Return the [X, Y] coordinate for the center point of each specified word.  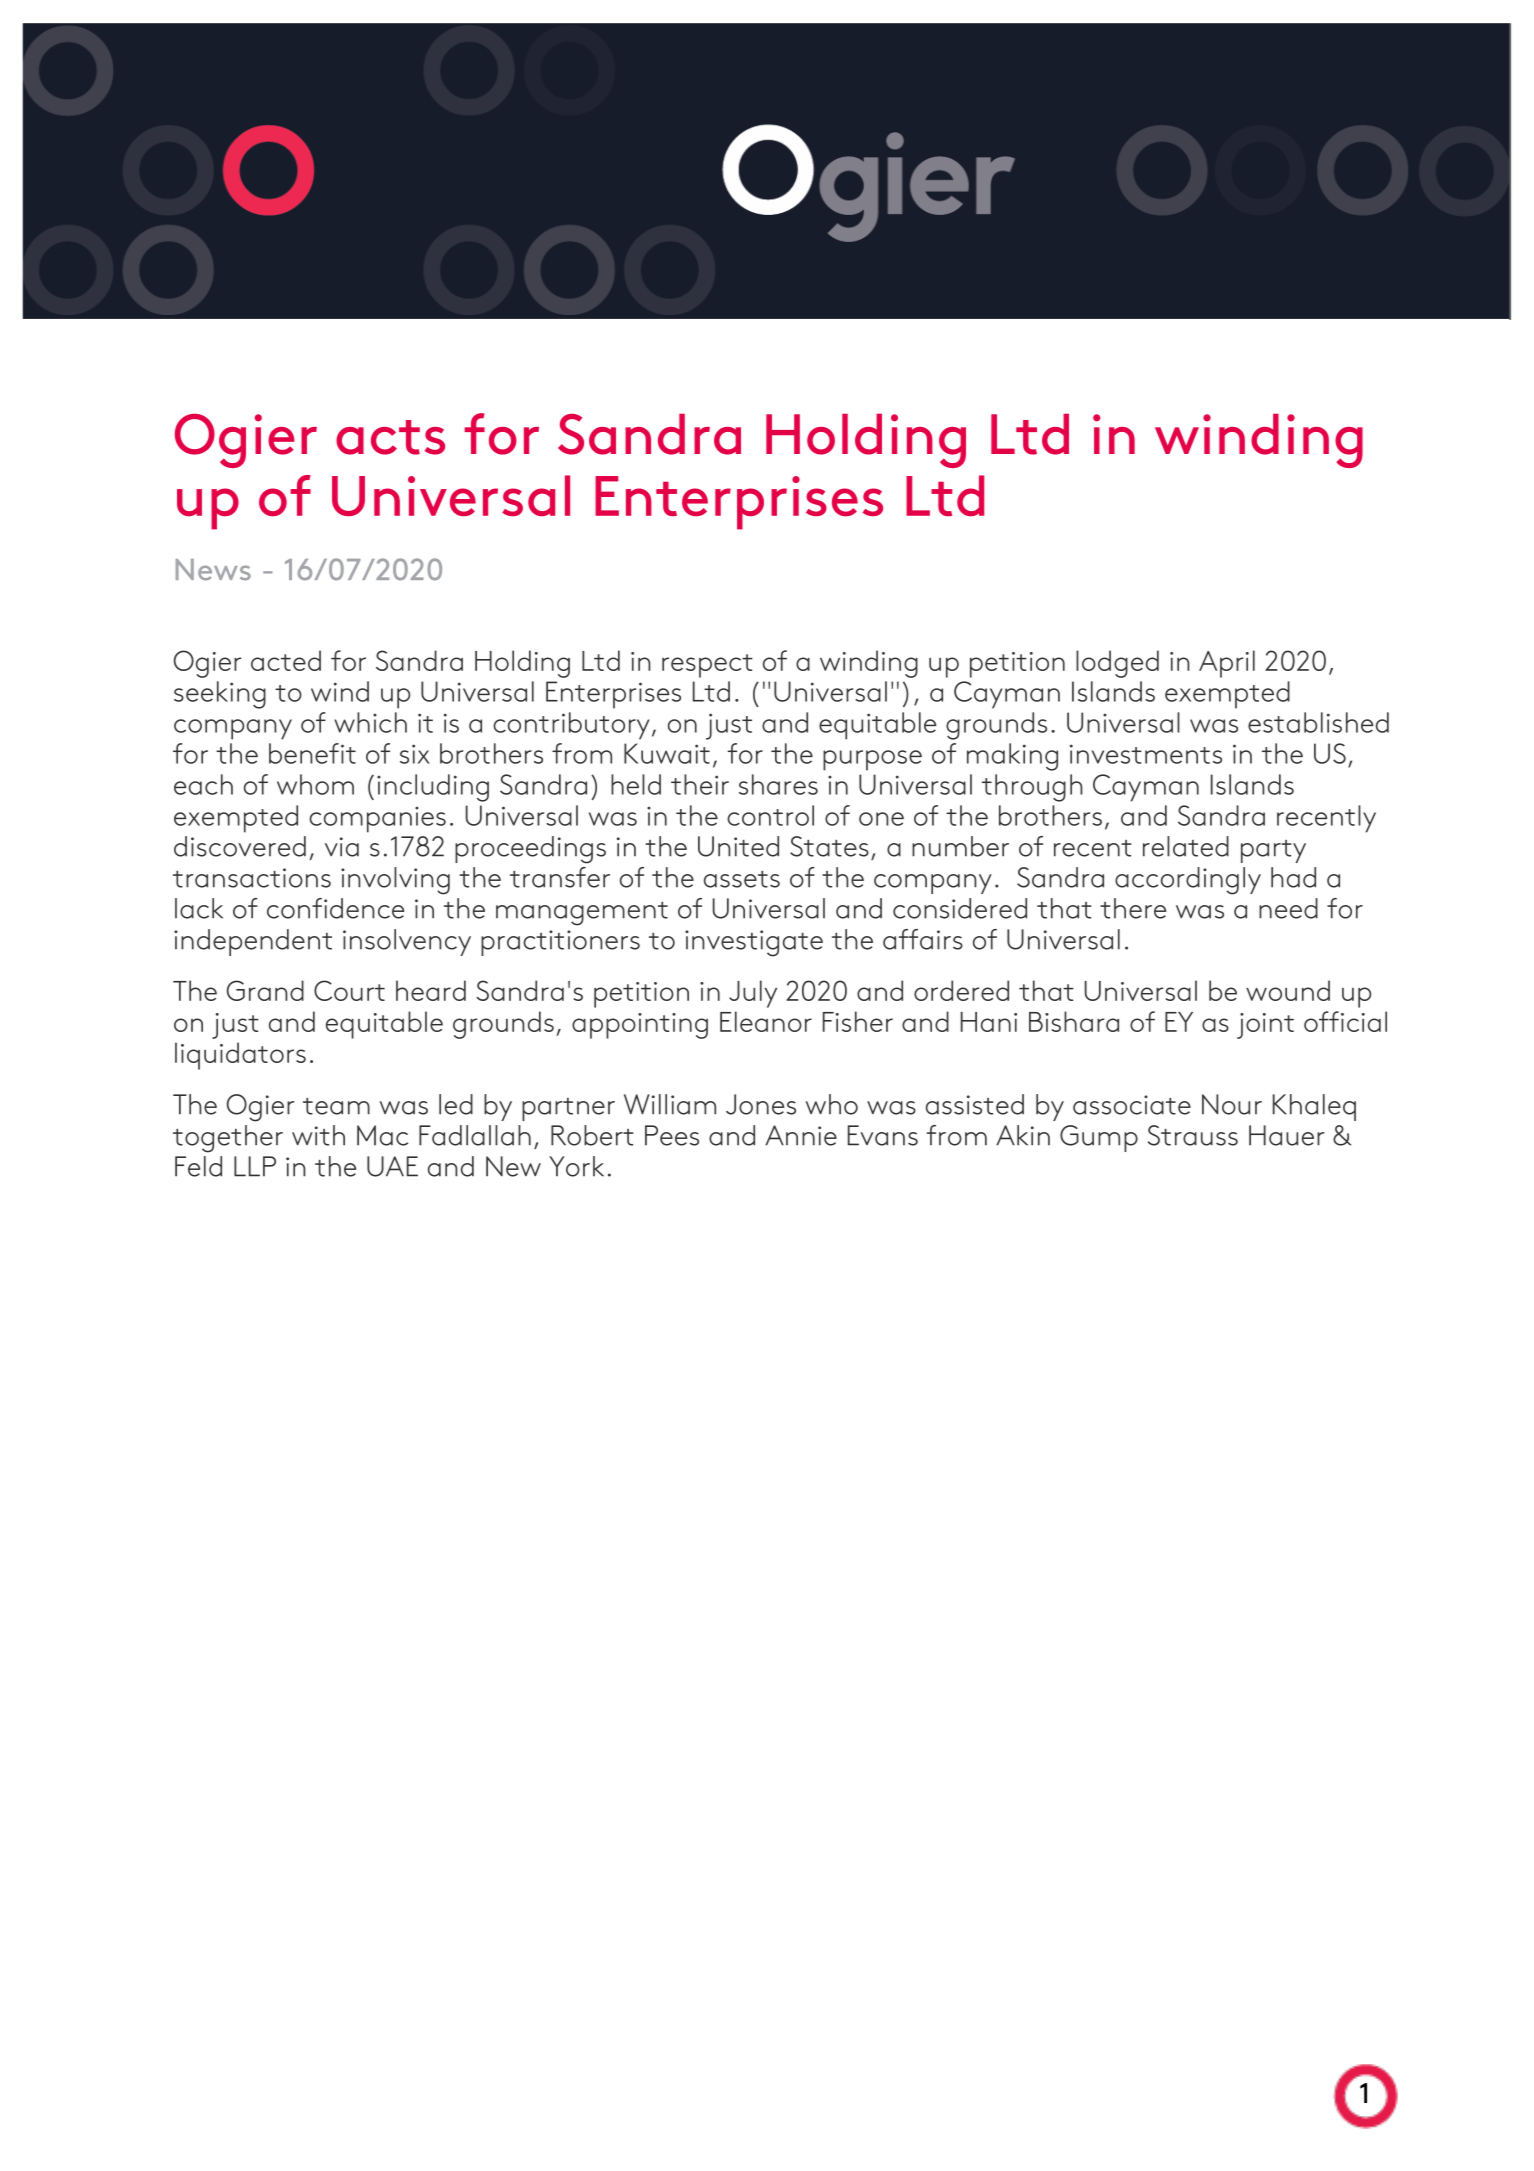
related [1186, 846]
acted [286, 660]
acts [390, 437]
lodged [1117, 664]
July [753, 994]
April [1227, 664]
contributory [571, 726]
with [318, 1135]
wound [1288, 990]
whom [315, 784]
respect [707, 666]
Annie [801, 1135]
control [770, 815]
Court [349, 990]
